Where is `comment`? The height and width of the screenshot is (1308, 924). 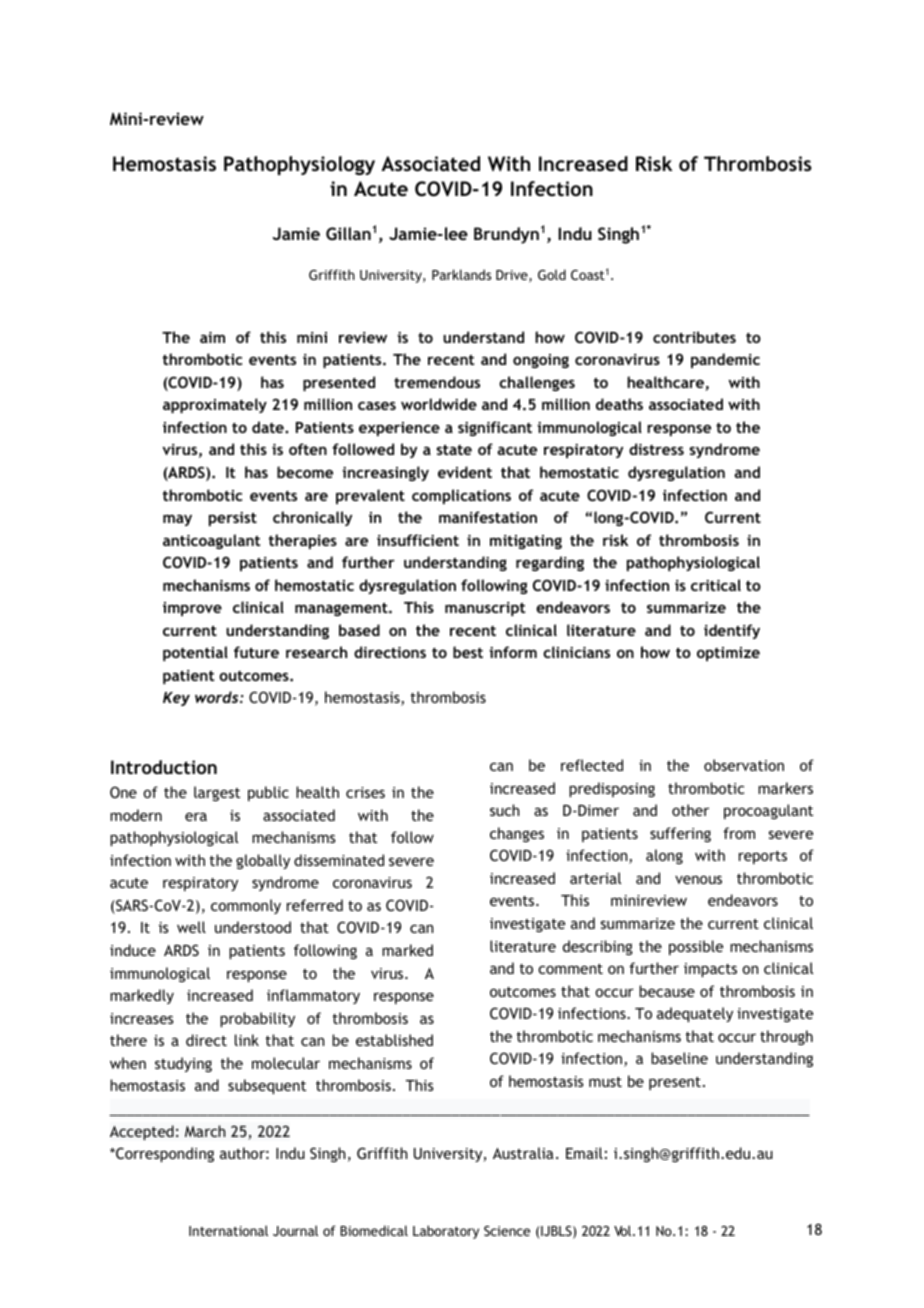
comment is located at coordinates (570, 969).
